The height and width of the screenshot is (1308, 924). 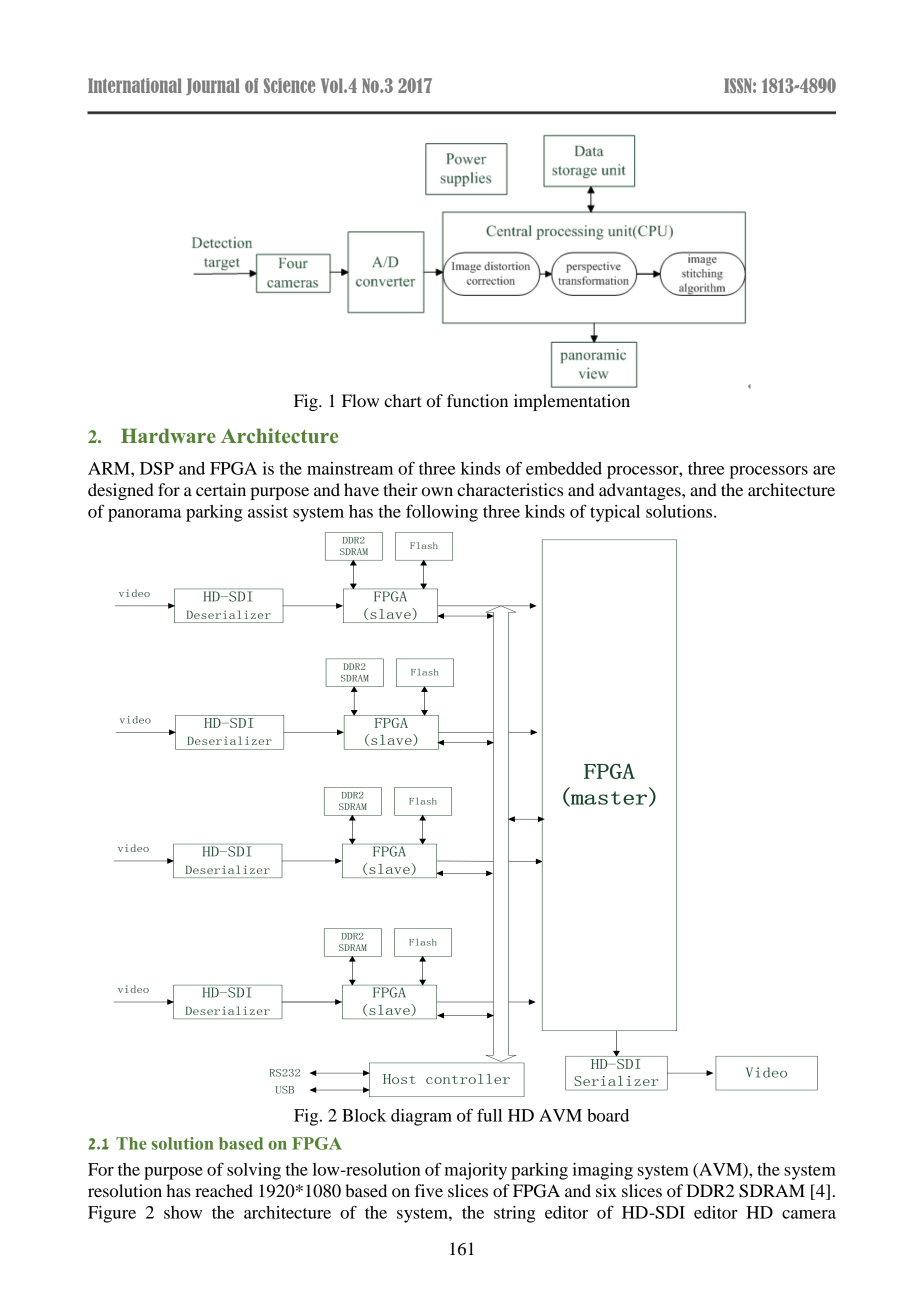 I want to click on majority, so click(x=476, y=1171).
